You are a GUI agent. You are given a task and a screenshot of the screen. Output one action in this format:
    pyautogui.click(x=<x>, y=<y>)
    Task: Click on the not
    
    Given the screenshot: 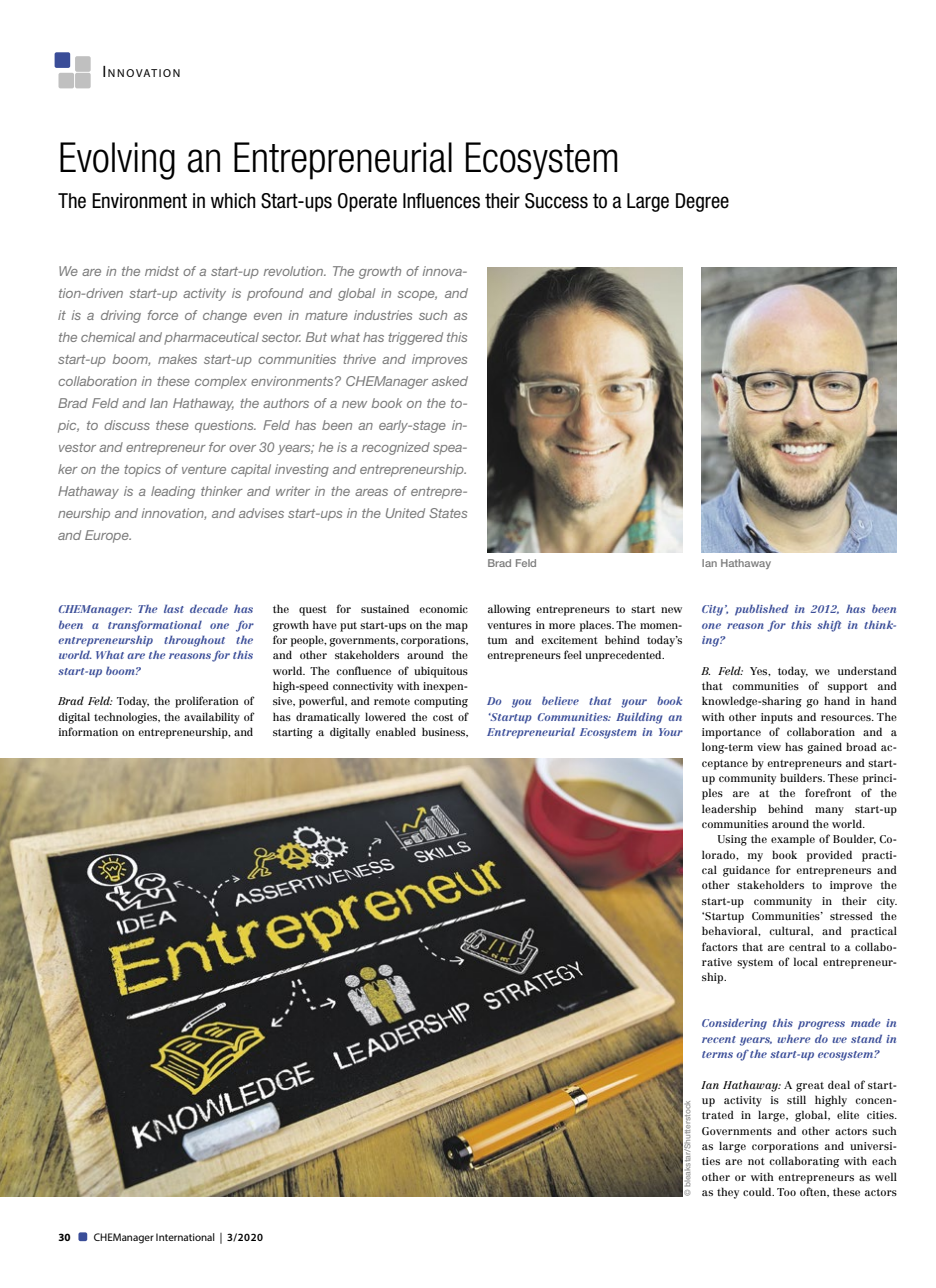 What is the action you would take?
    pyautogui.click(x=756, y=1161)
